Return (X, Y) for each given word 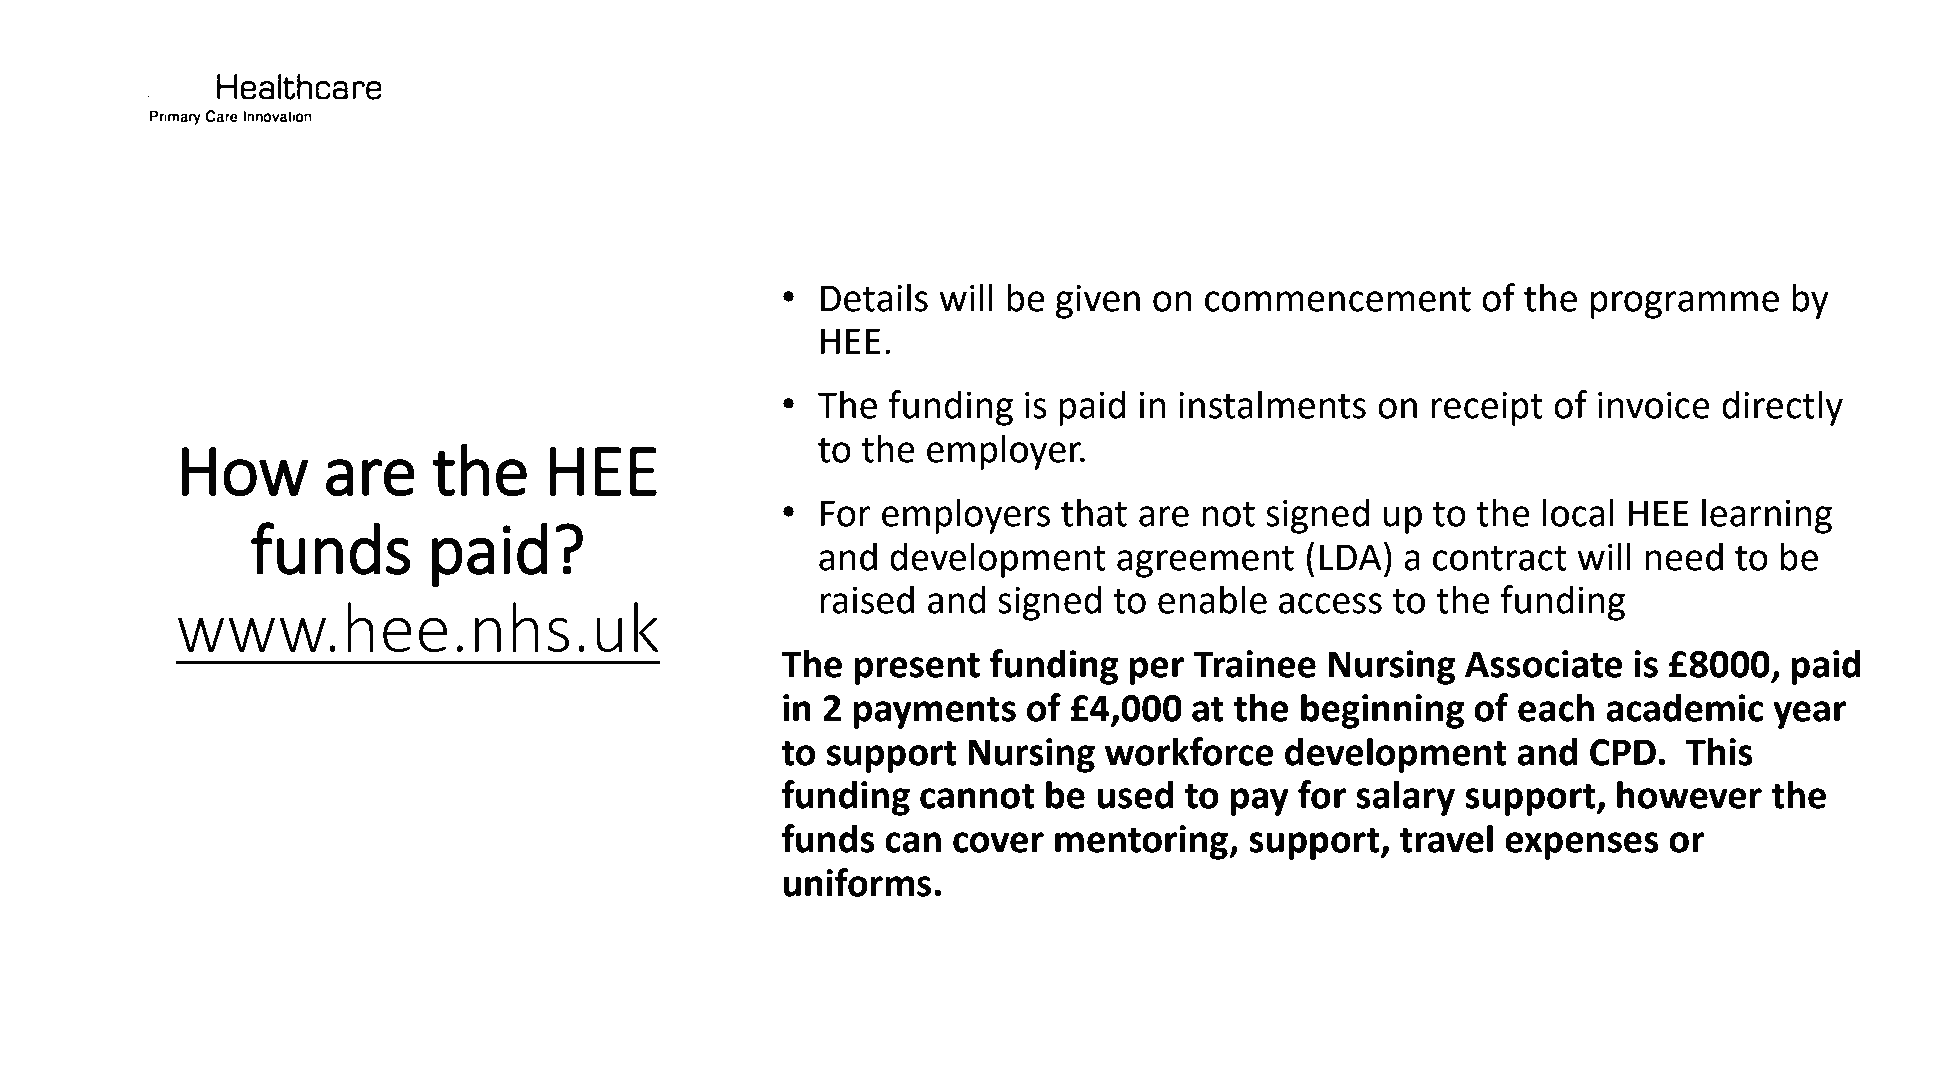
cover (998, 842)
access (1330, 603)
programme (1685, 305)
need (1684, 556)
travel (1446, 838)
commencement (1338, 299)
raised (867, 599)
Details (874, 297)
